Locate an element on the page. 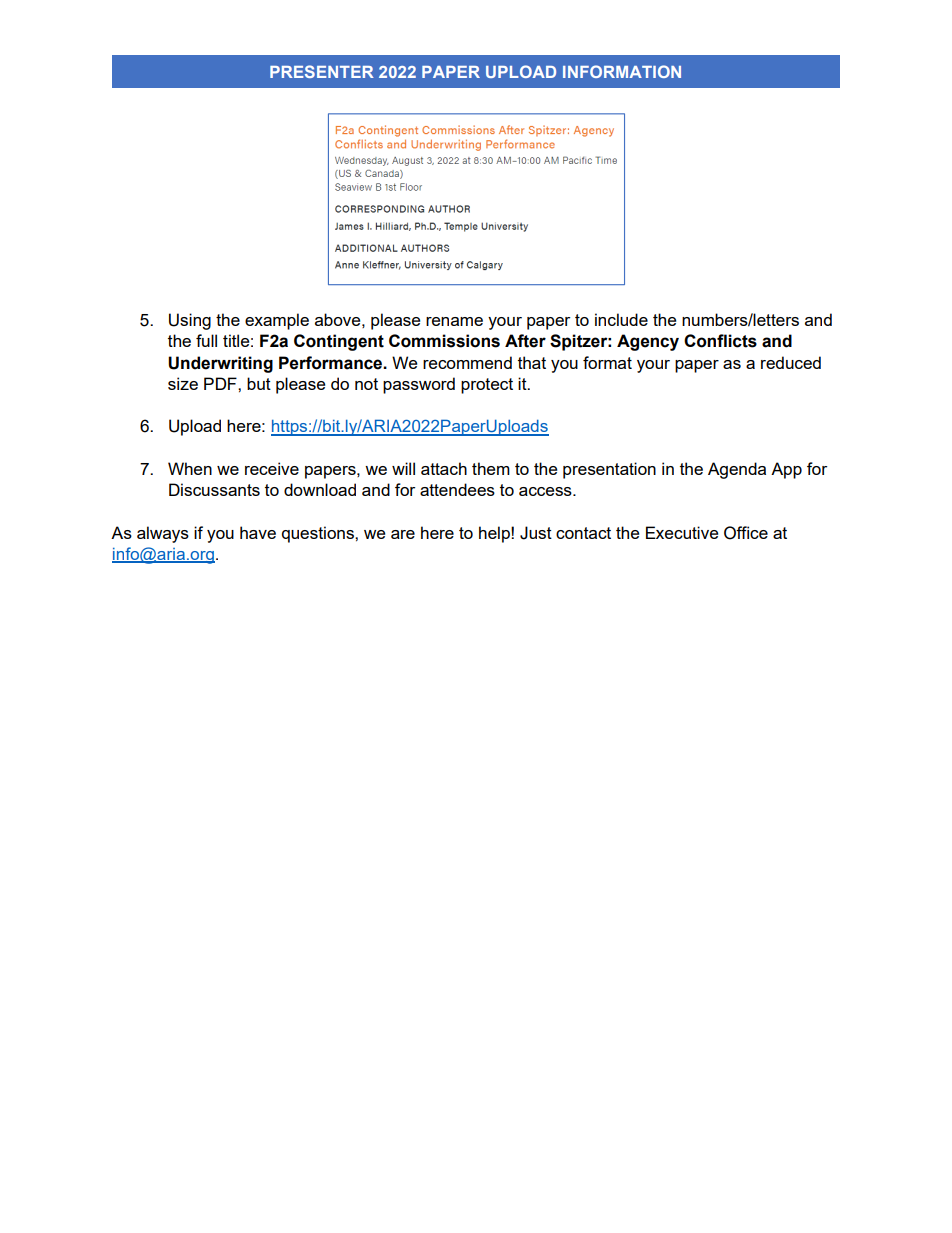 This page has height=1233, width=952. Just is located at coordinates (536, 533).
